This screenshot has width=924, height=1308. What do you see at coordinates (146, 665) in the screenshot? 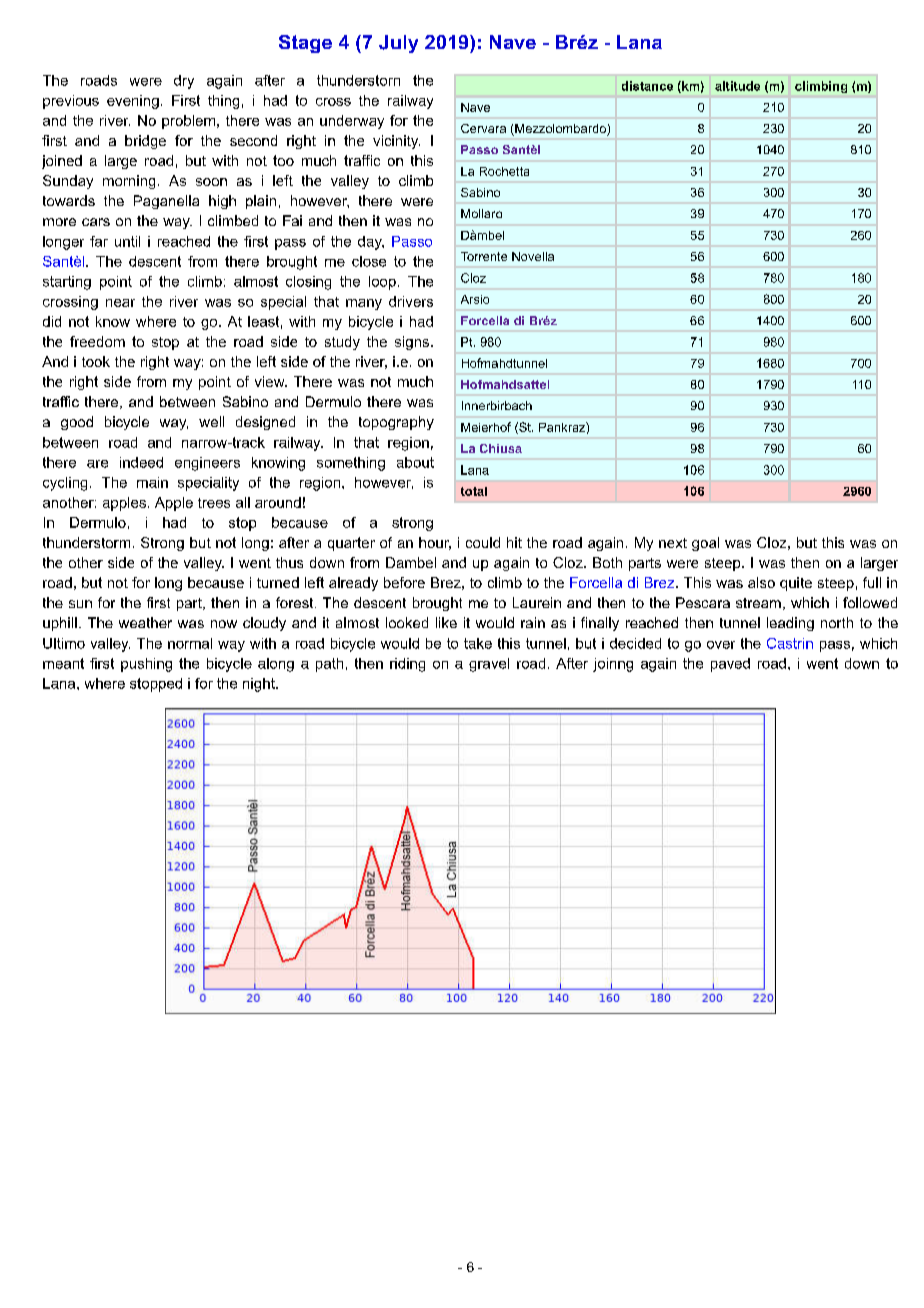
I see `pushing` at bounding box center [146, 665].
